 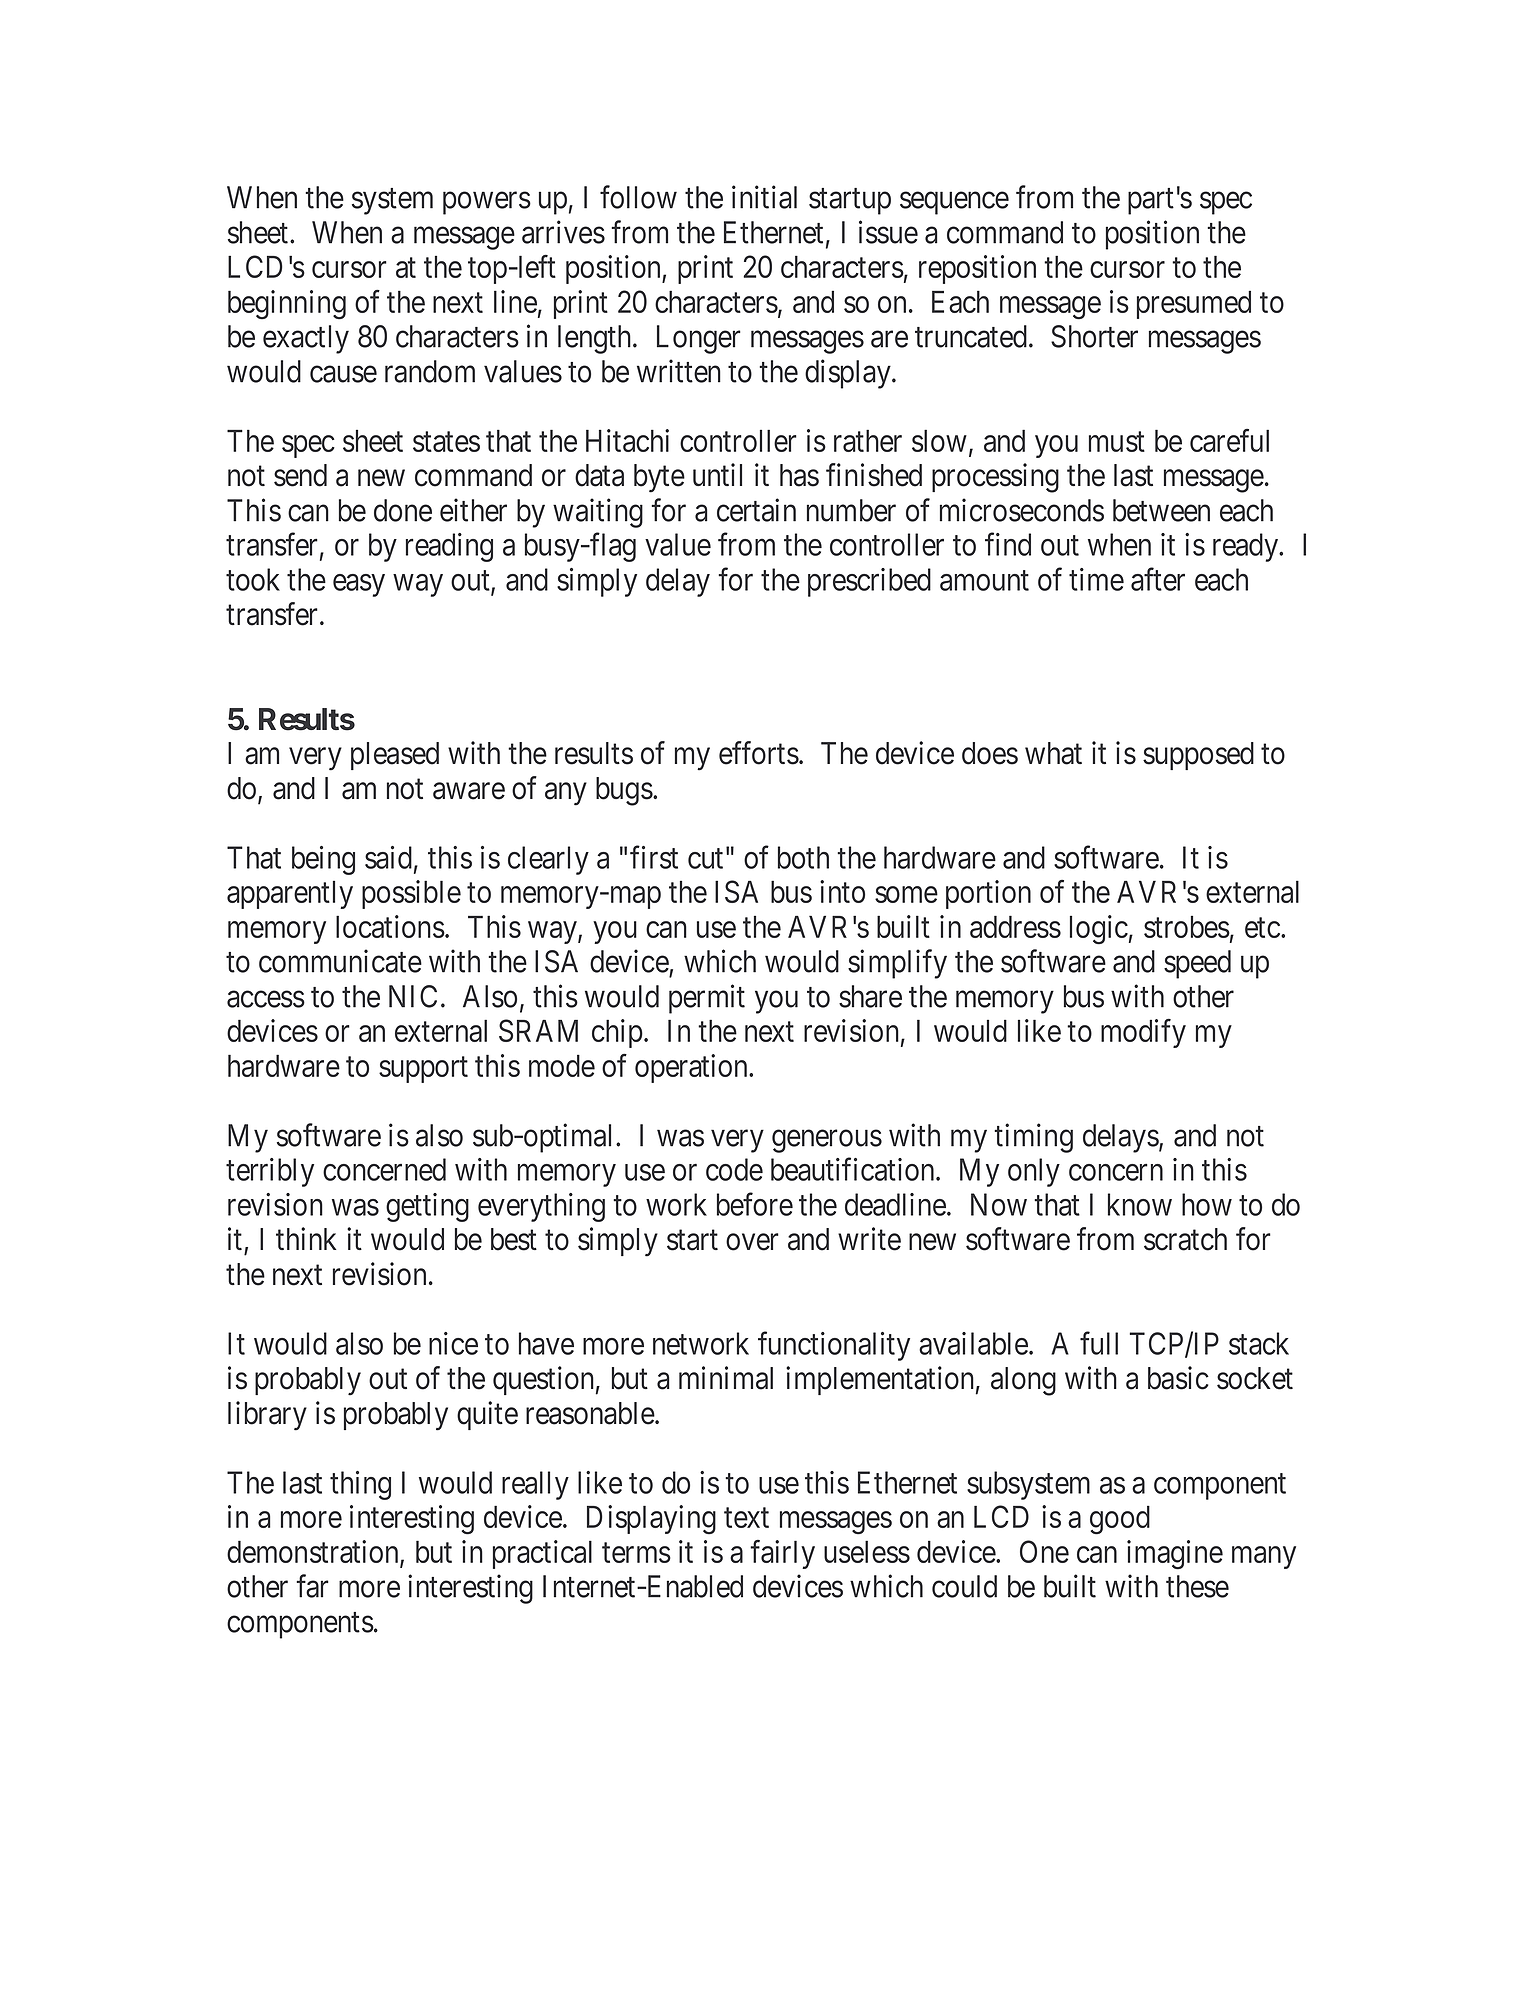 I want to click on demonstration, so click(x=314, y=1553).
